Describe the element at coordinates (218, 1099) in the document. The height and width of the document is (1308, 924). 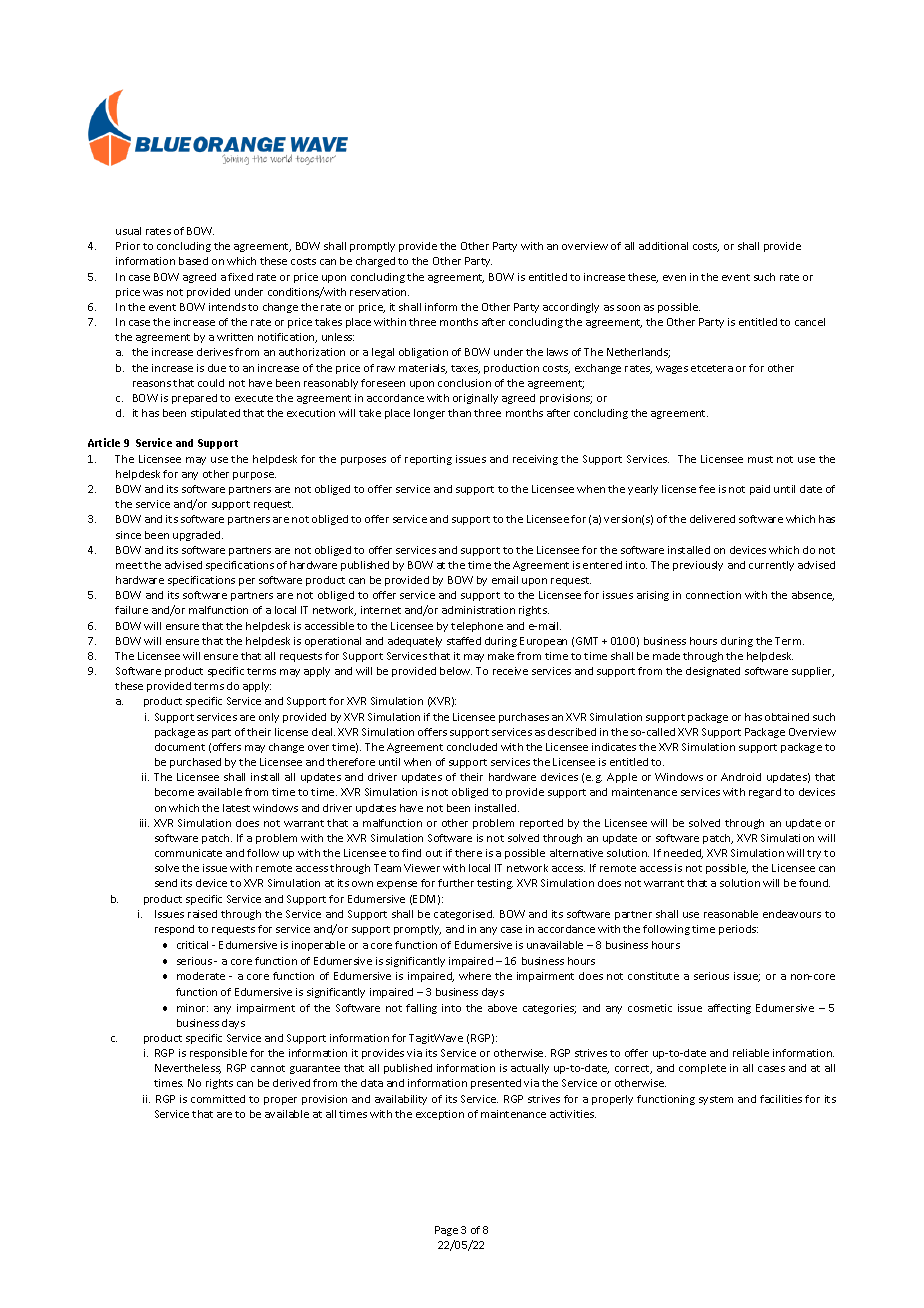
I see `committed` at that location.
